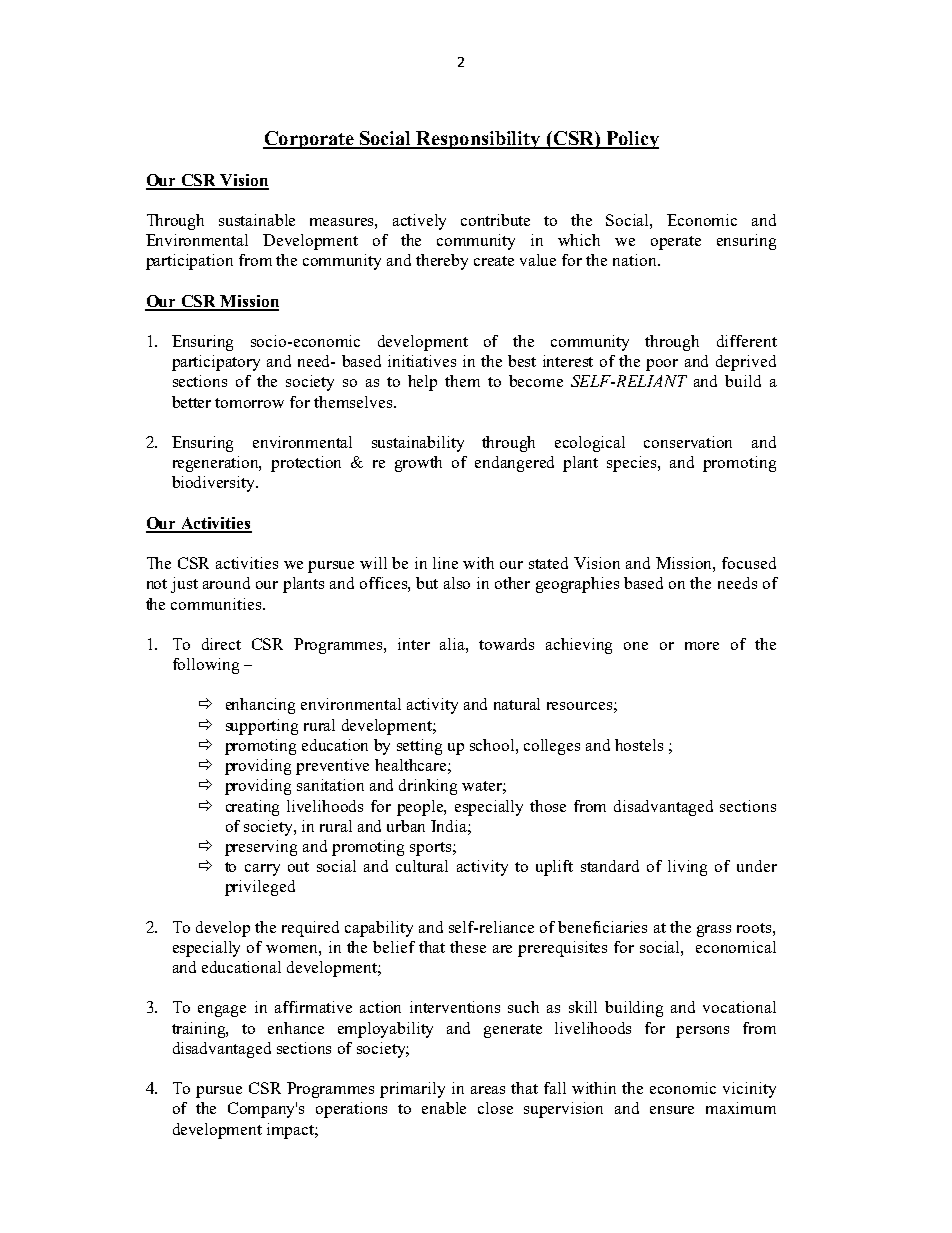  What do you see at coordinates (662, 365) in the page?
I see `poor` at bounding box center [662, 365].
